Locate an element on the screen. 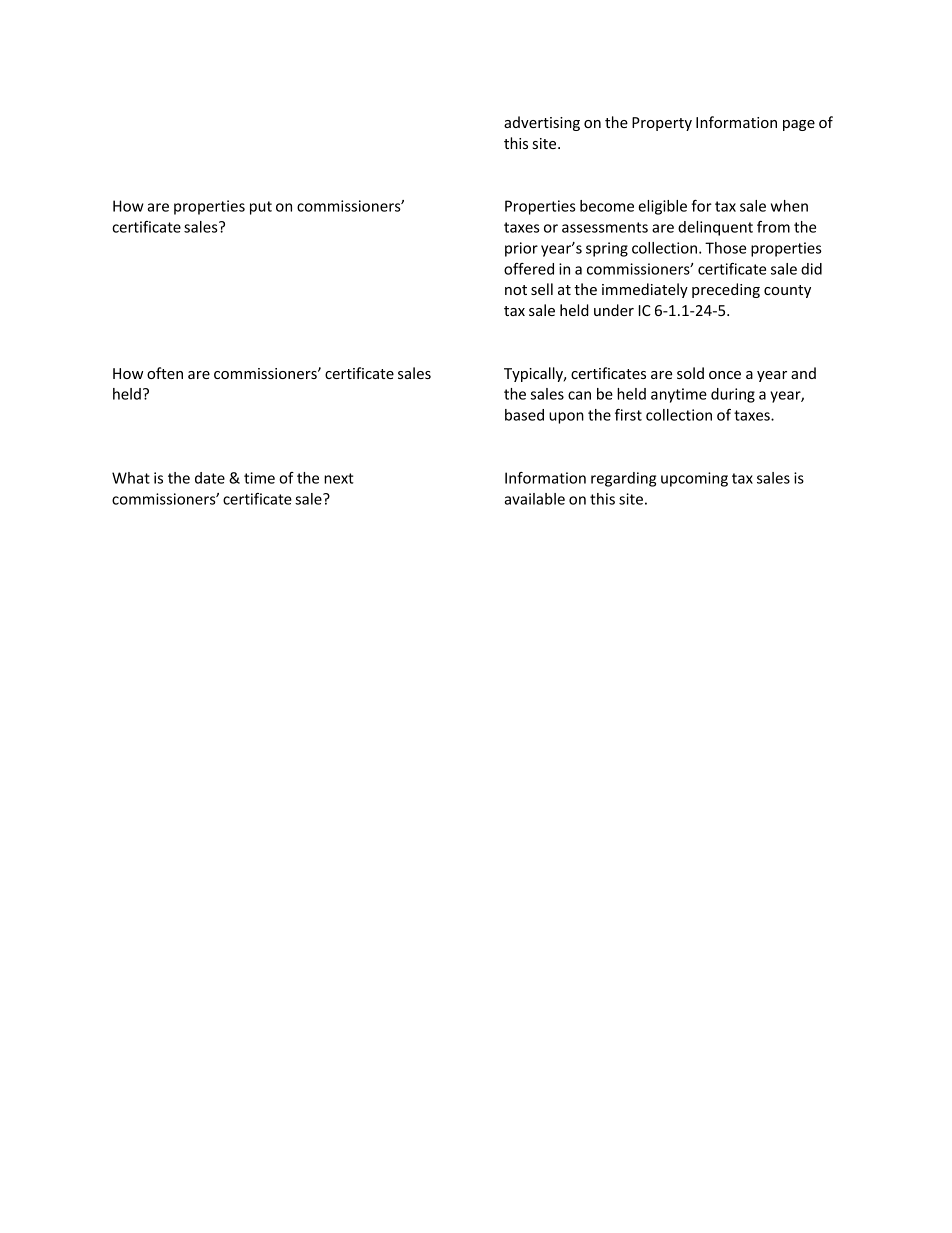  can is located at coordinates (579, 395).
